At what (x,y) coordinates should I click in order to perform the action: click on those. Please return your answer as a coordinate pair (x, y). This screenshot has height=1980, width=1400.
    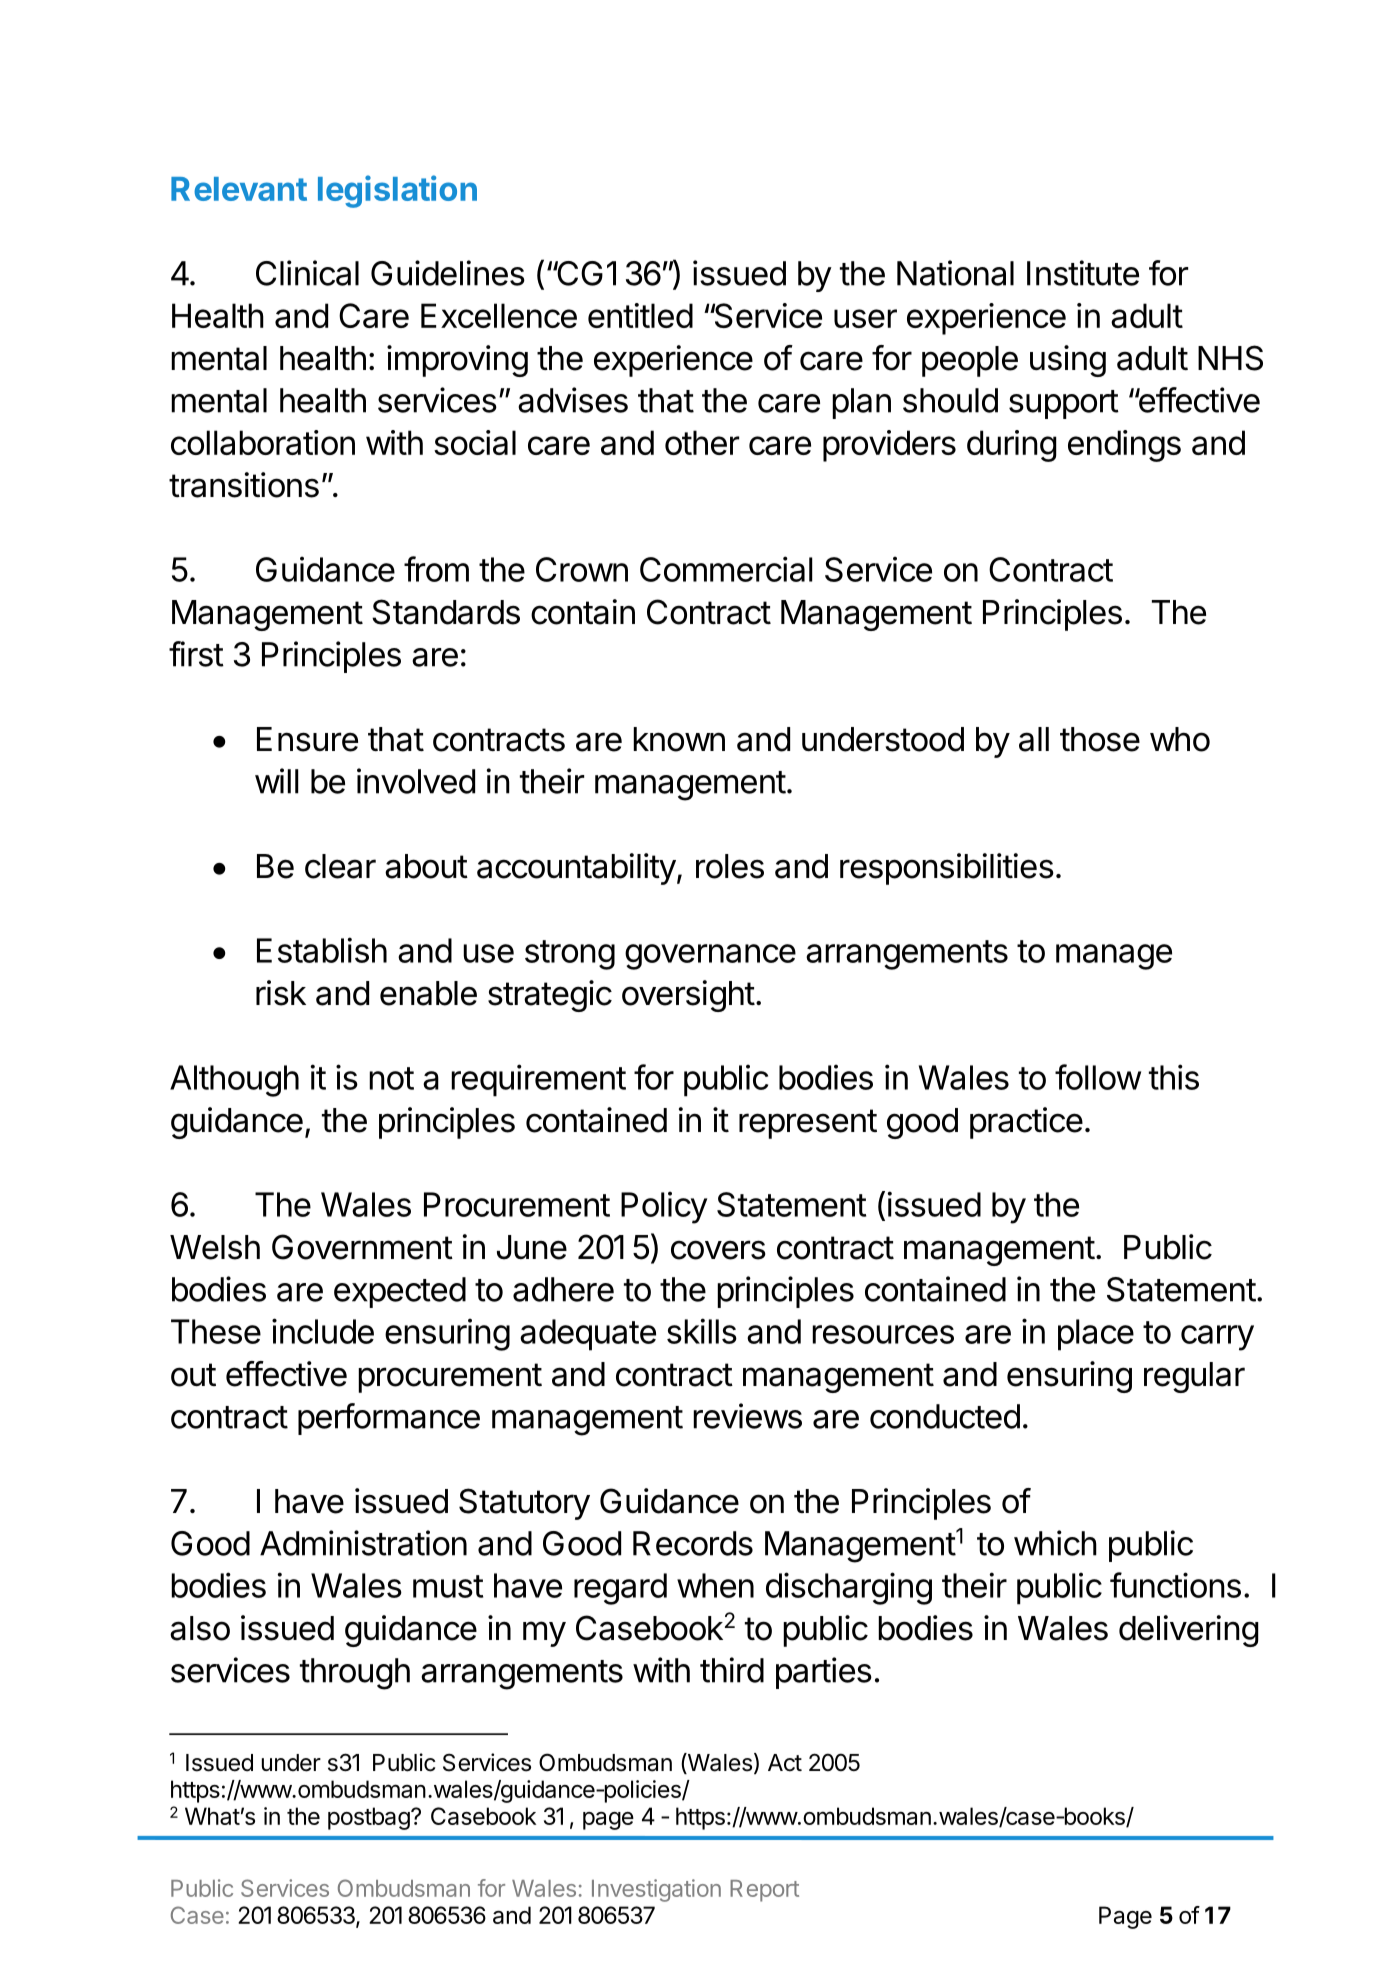
    Looking at the image, I should click on (1100, 739).
